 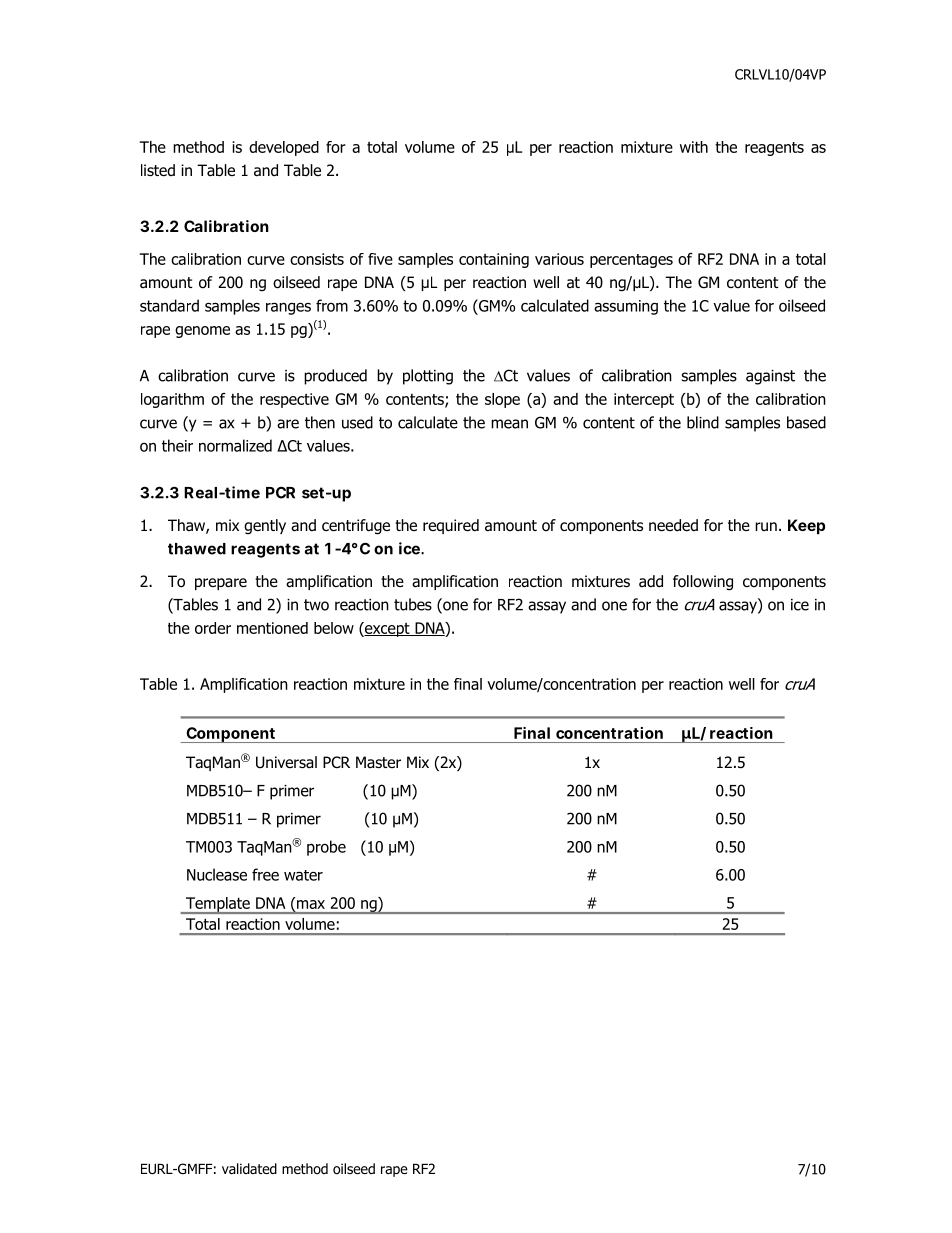 What do you see at coordinates (766, 526) in the document?
I see `run` at bounding box center [766, 526].
